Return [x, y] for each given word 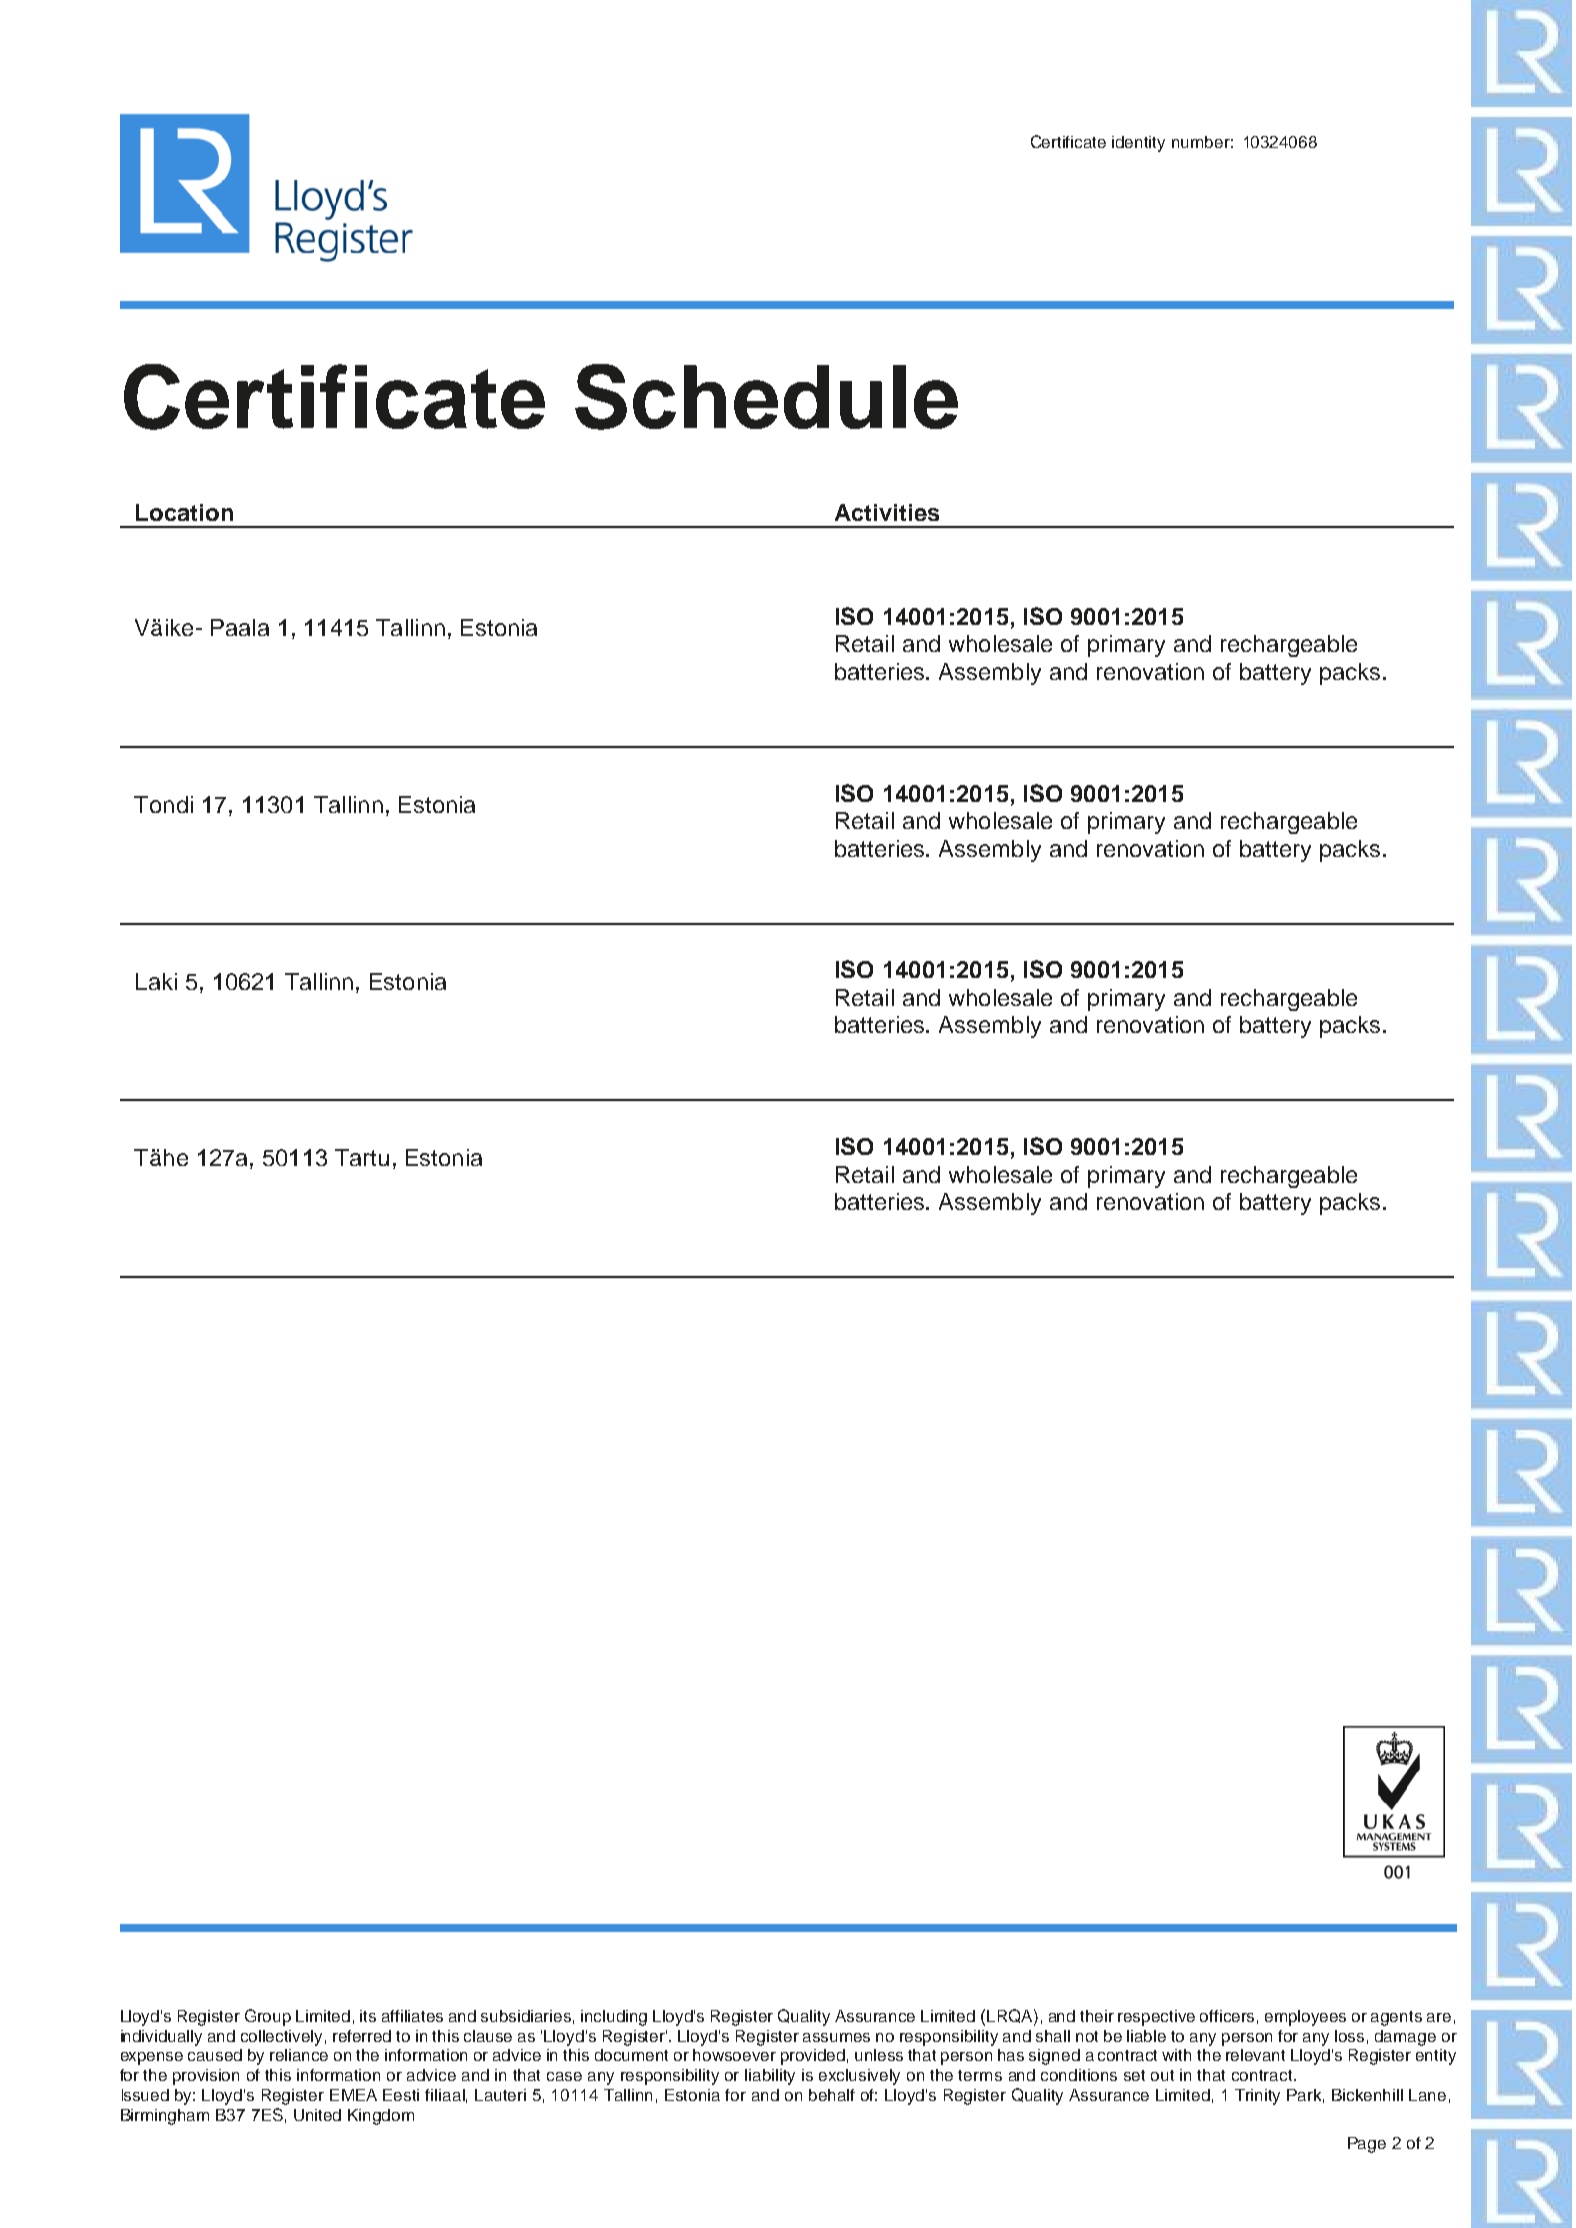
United [317, 2115]
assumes [836, 2037]
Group [268, 2017]
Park [1305, 2096]
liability [770, 2077]
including [614, 2018]
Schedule [766, 397]
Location [184, 512]
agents [1396, 2018]
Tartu [362, 1157]
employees [1305, 2018]
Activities [887, 512]
